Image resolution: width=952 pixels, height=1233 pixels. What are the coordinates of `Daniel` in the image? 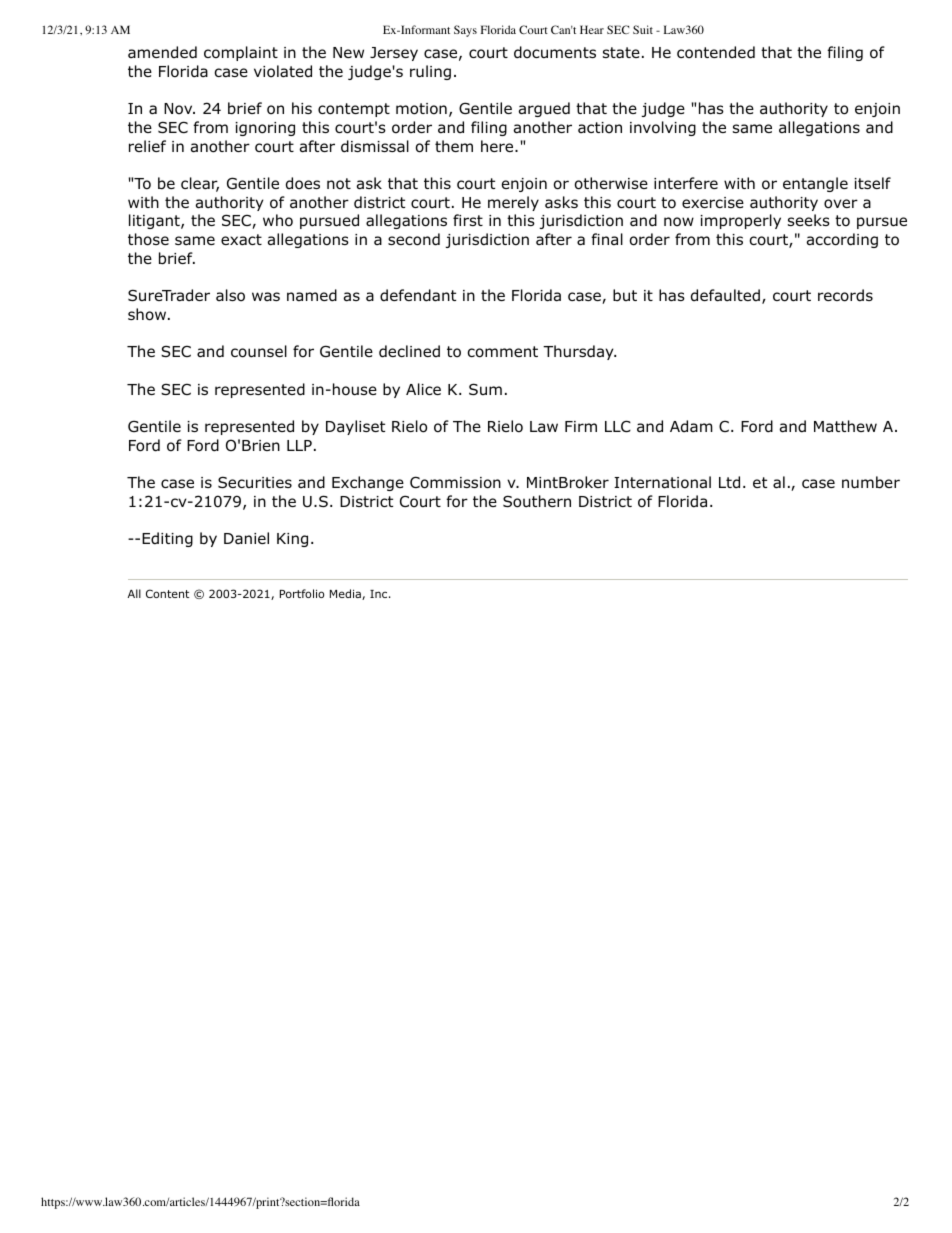 It's located at (246, 538).
